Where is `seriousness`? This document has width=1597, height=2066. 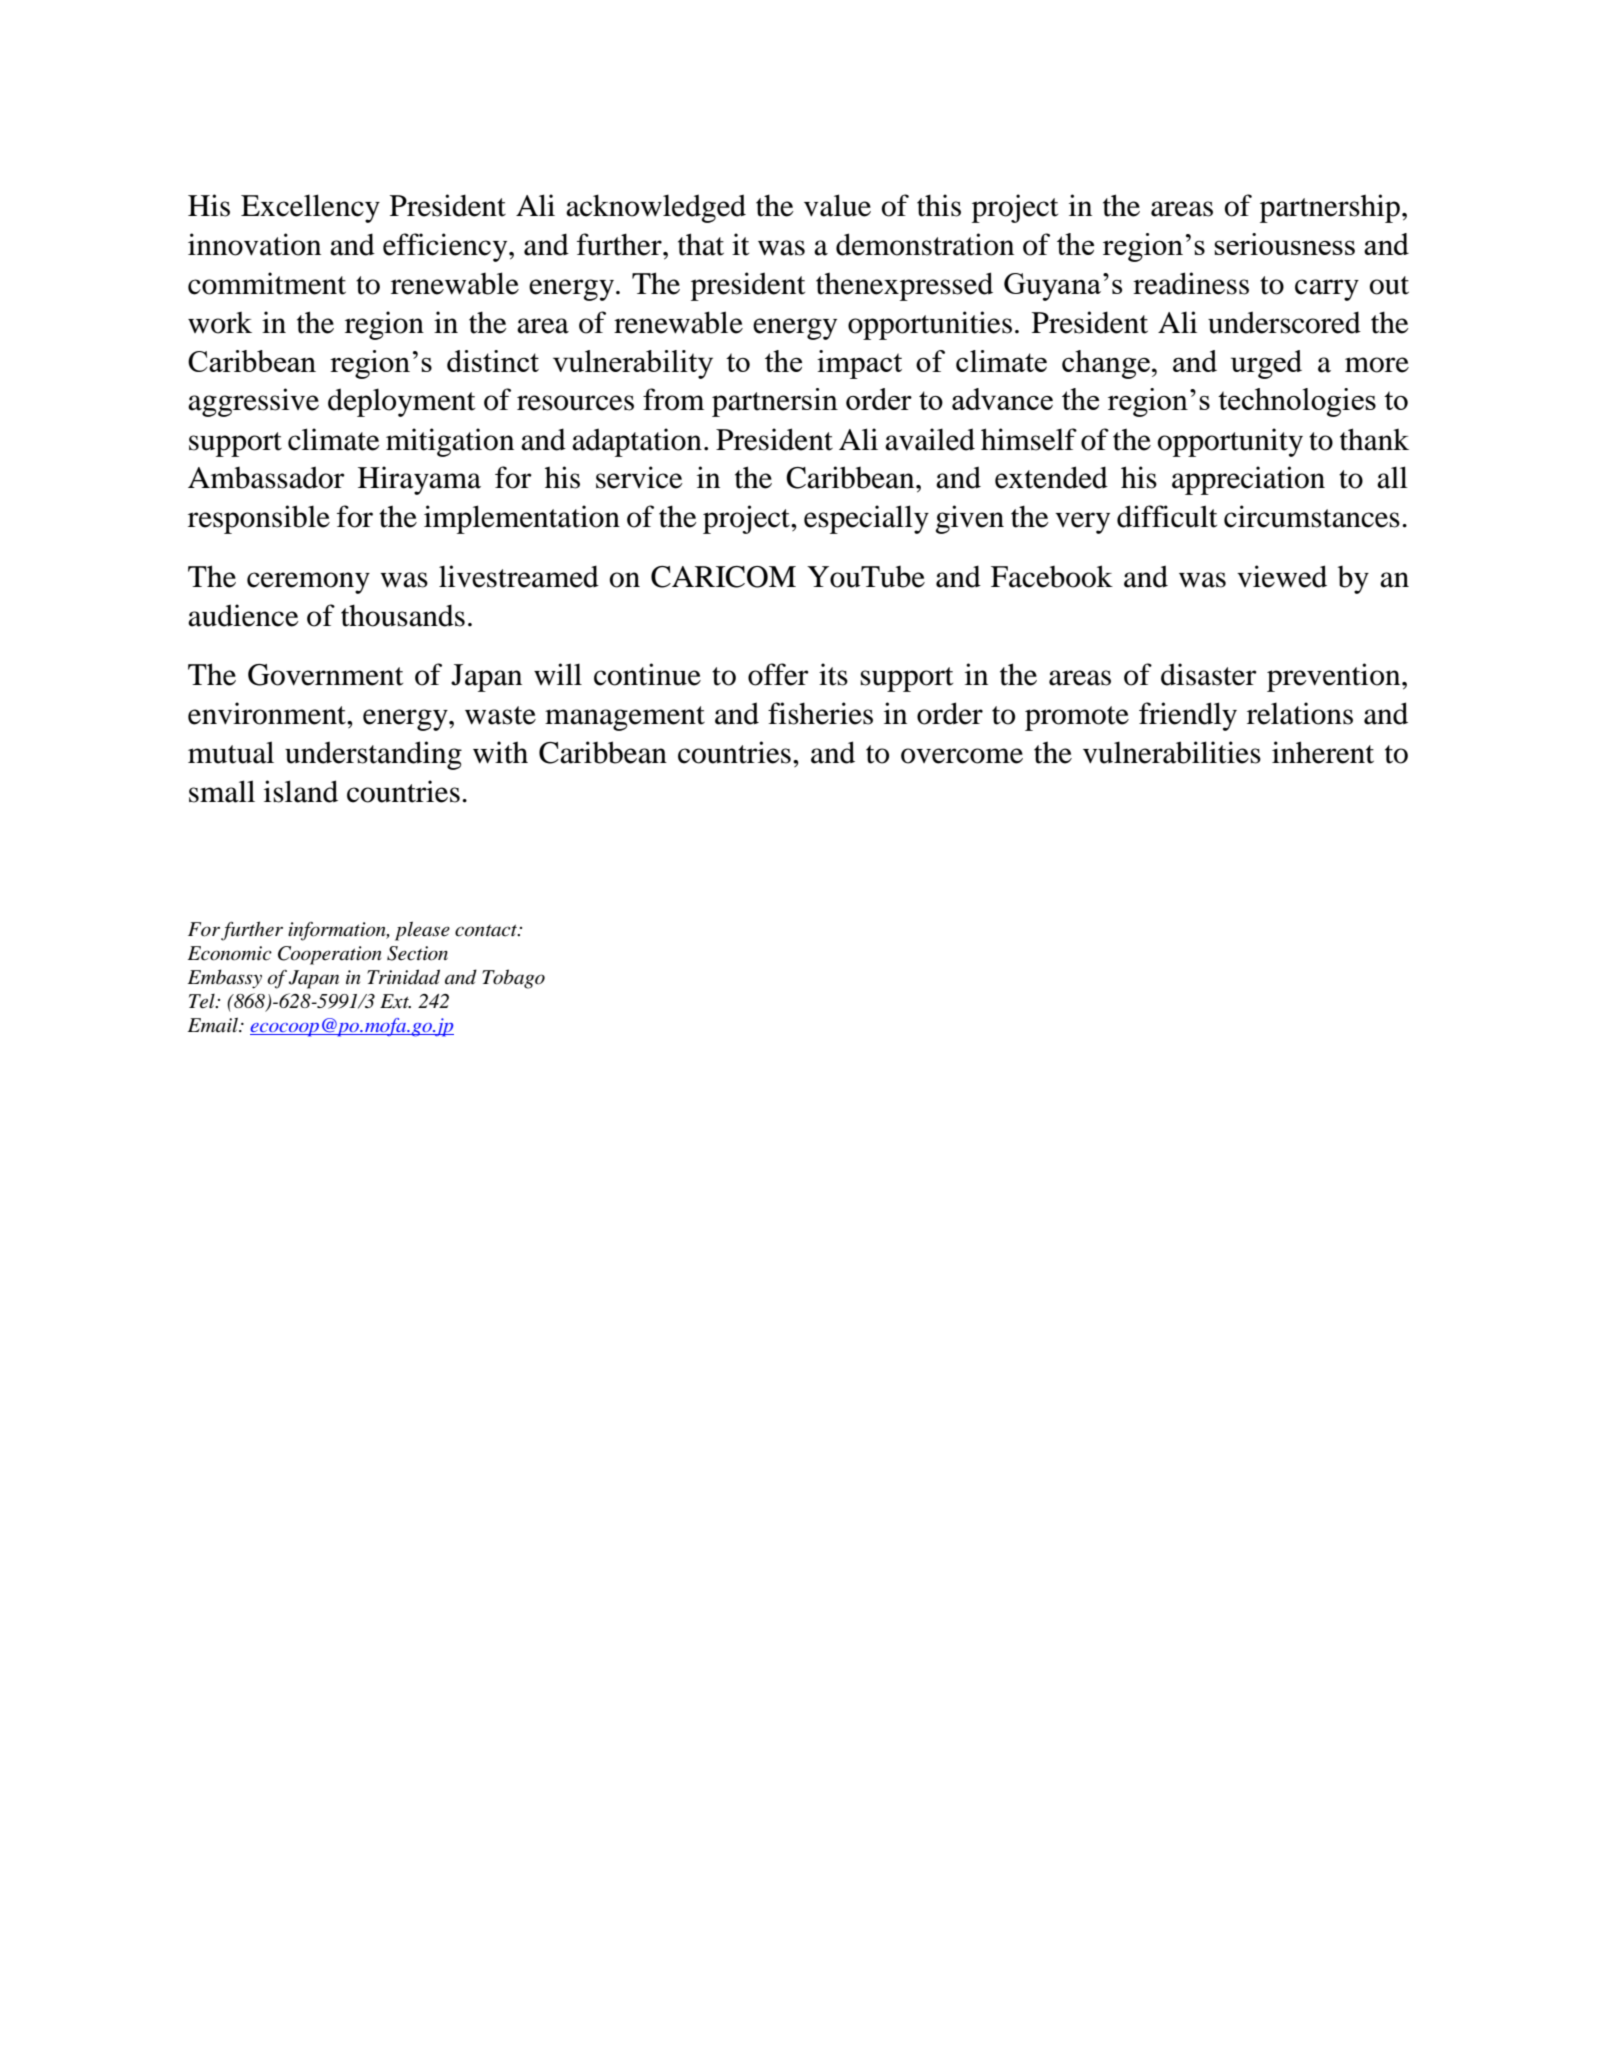
seriousness is located at coordinates (1284, 244).
